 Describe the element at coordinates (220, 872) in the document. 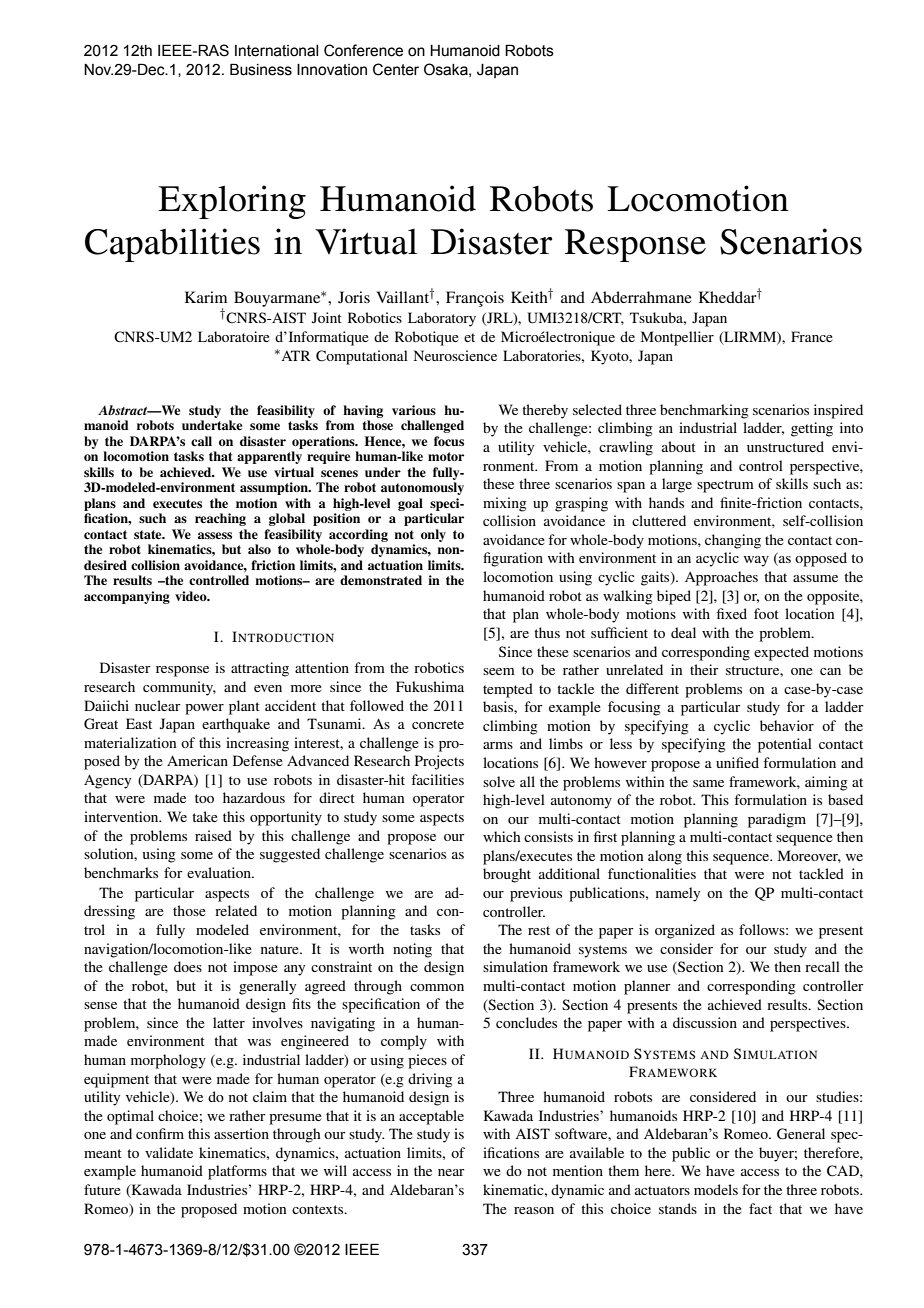

I see `evaluation` at that location.
